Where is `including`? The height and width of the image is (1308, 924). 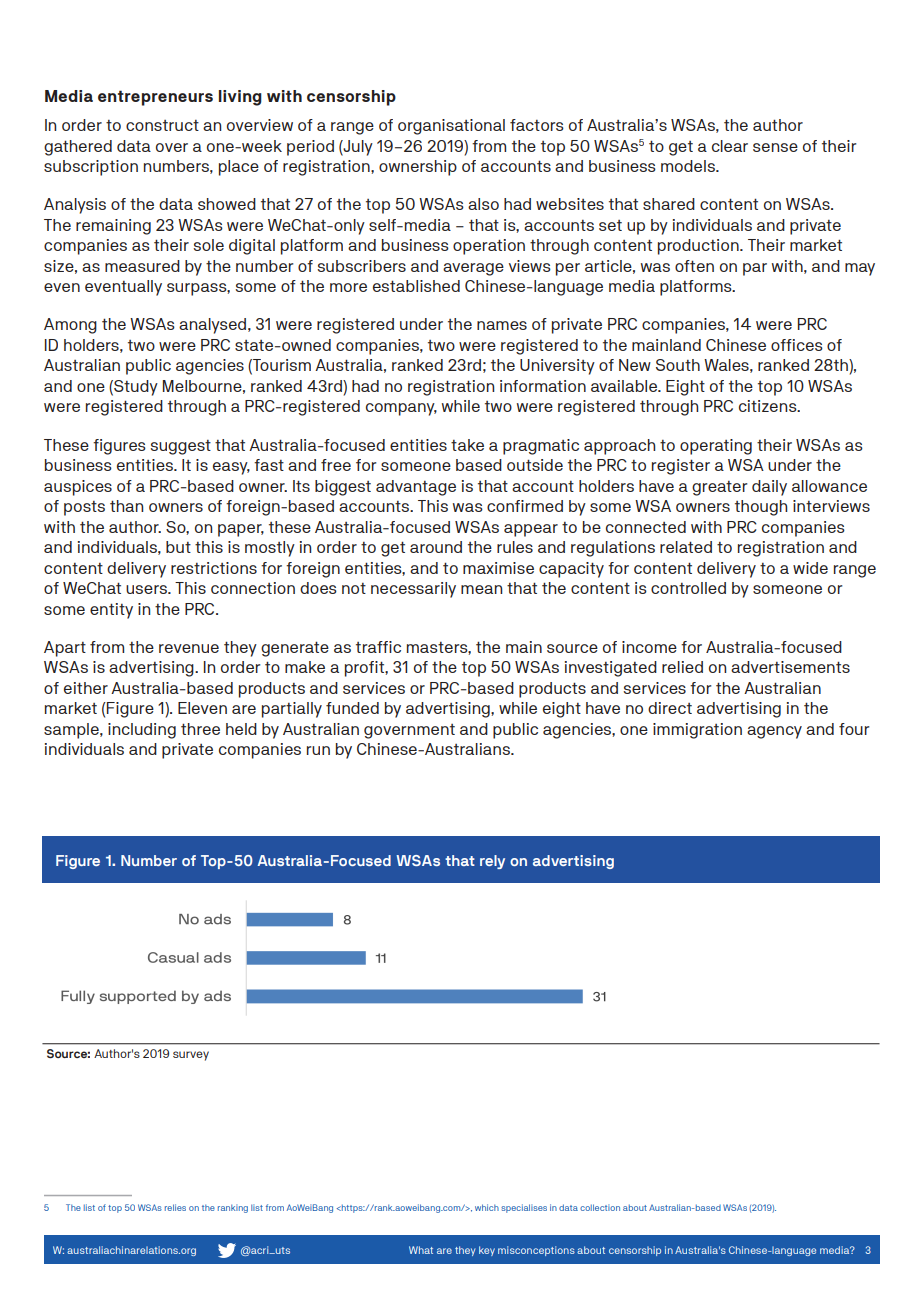 including is located at coordinates (142, 731).
